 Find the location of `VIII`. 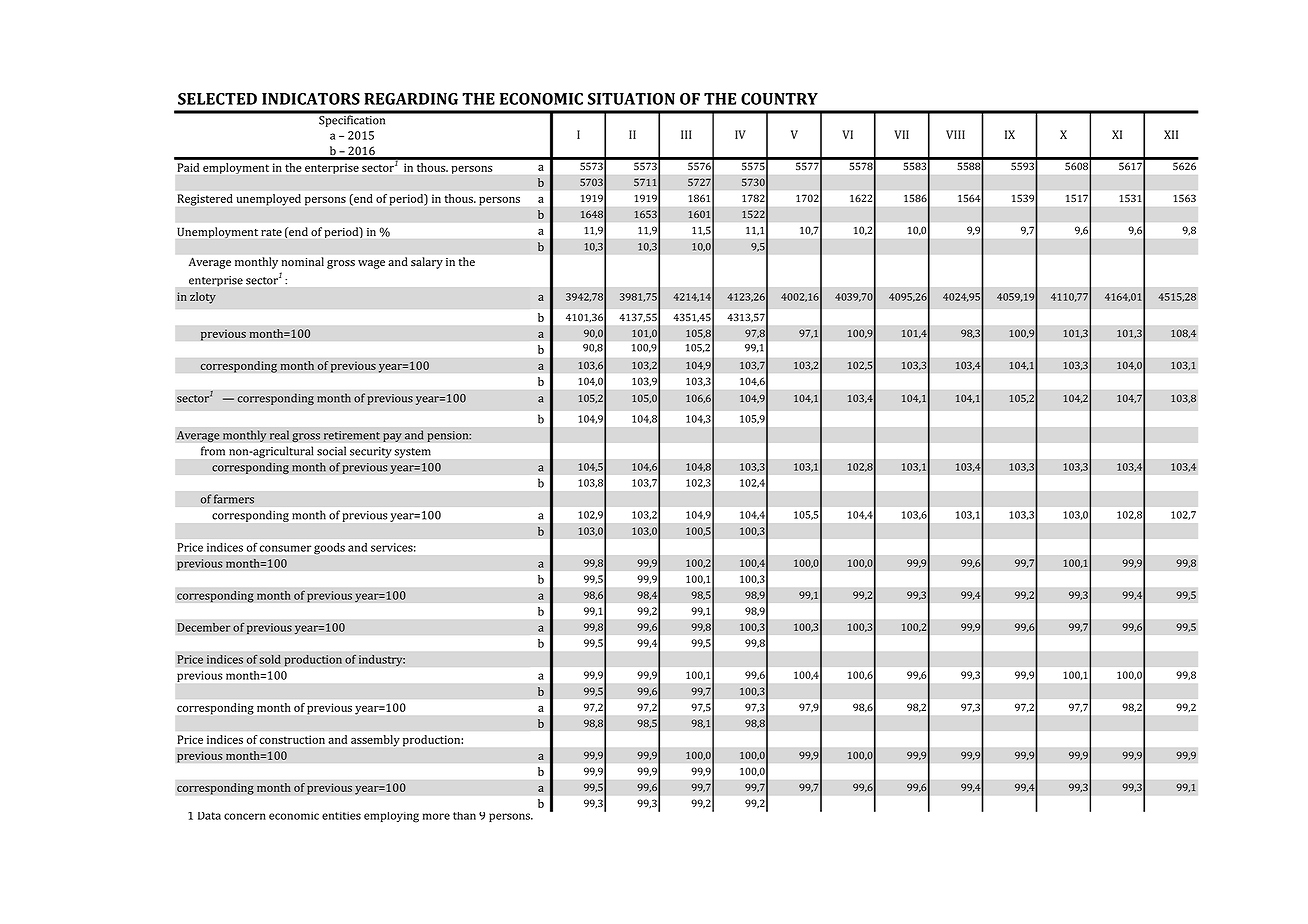

VIII is located at coordinates (955, 134).
